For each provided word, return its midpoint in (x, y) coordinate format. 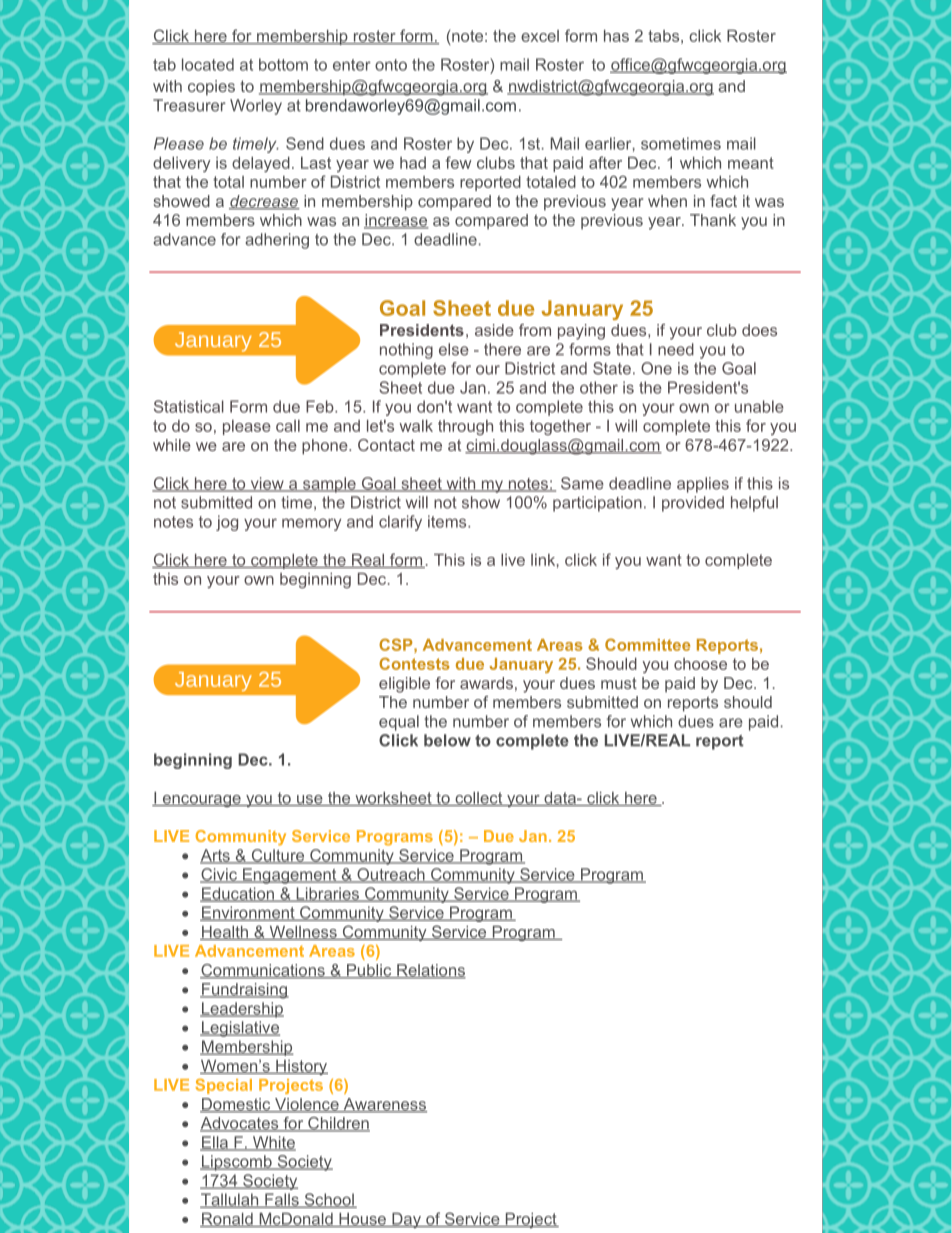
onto (391, 65)
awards (486, 683)
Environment (248, 913)
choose (700, 664)
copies (211, 88)
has (616, 36)
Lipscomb (237, 1163)
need (676, 349)
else (454, 349)
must (619, 683)
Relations (430, 971)
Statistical (189, 406)
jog (227, 523)
